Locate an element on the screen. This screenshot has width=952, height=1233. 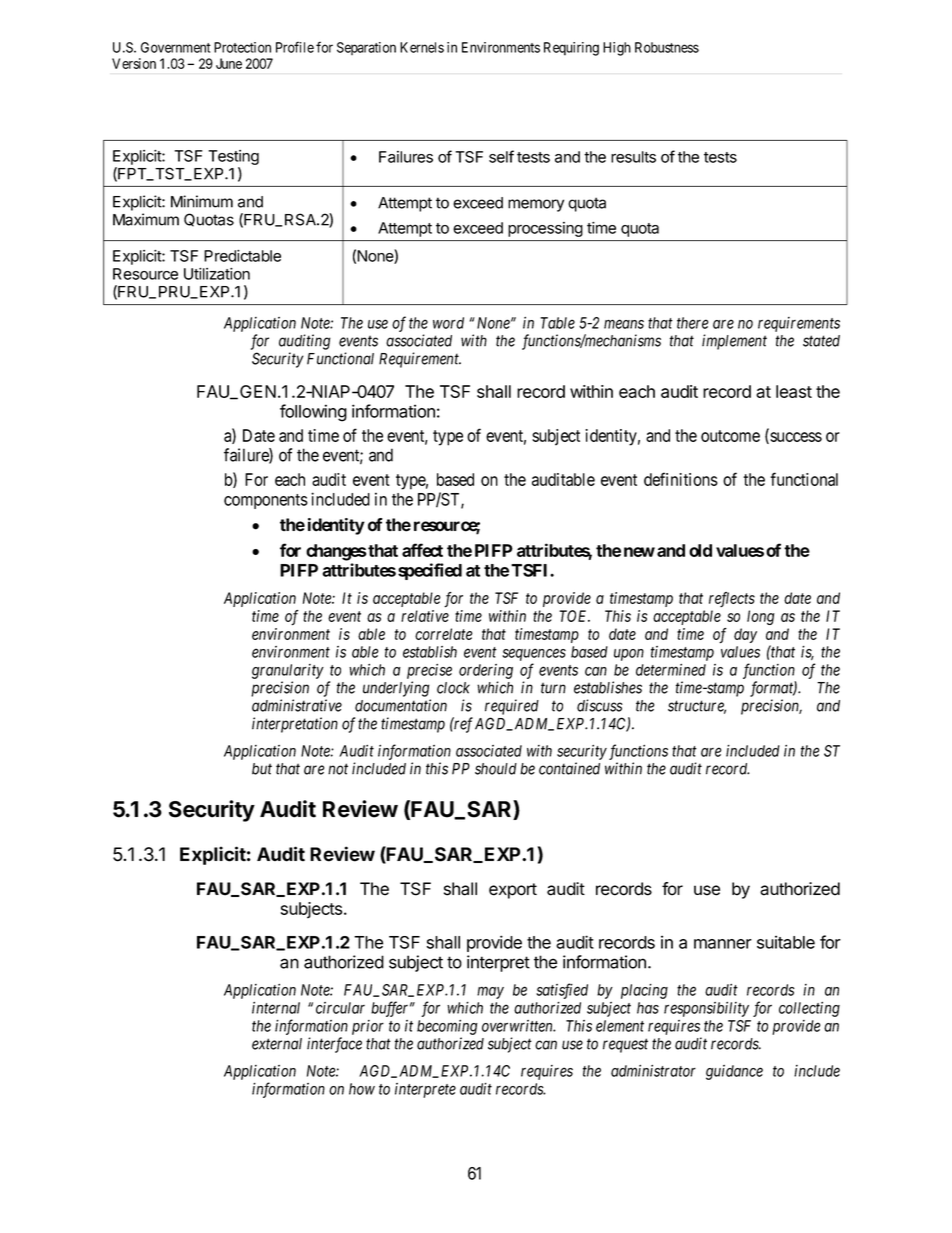
following is located at coordinates (313, 413).
